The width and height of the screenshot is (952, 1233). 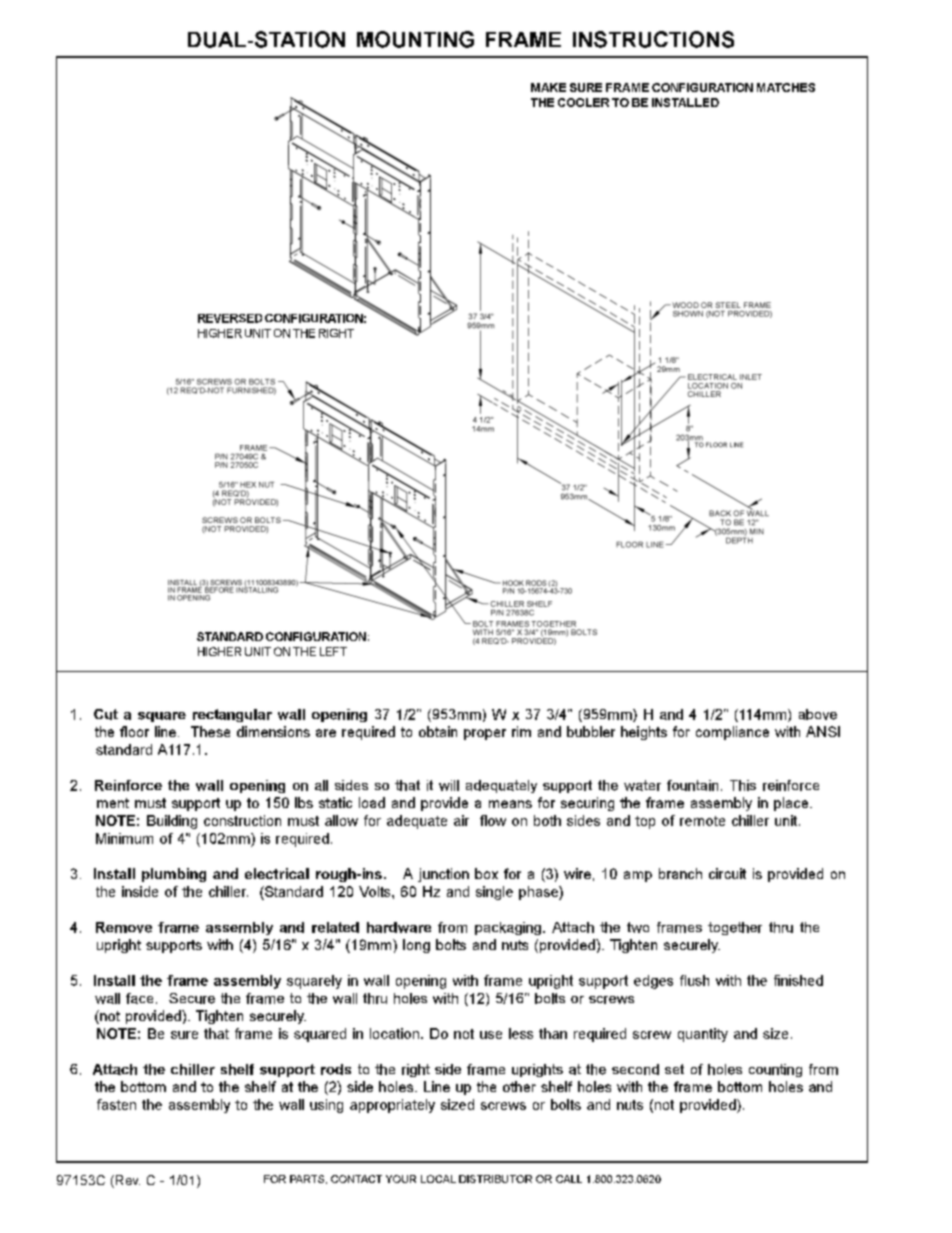 I want to click on MOUNTING, so click(x=415, y=39).
